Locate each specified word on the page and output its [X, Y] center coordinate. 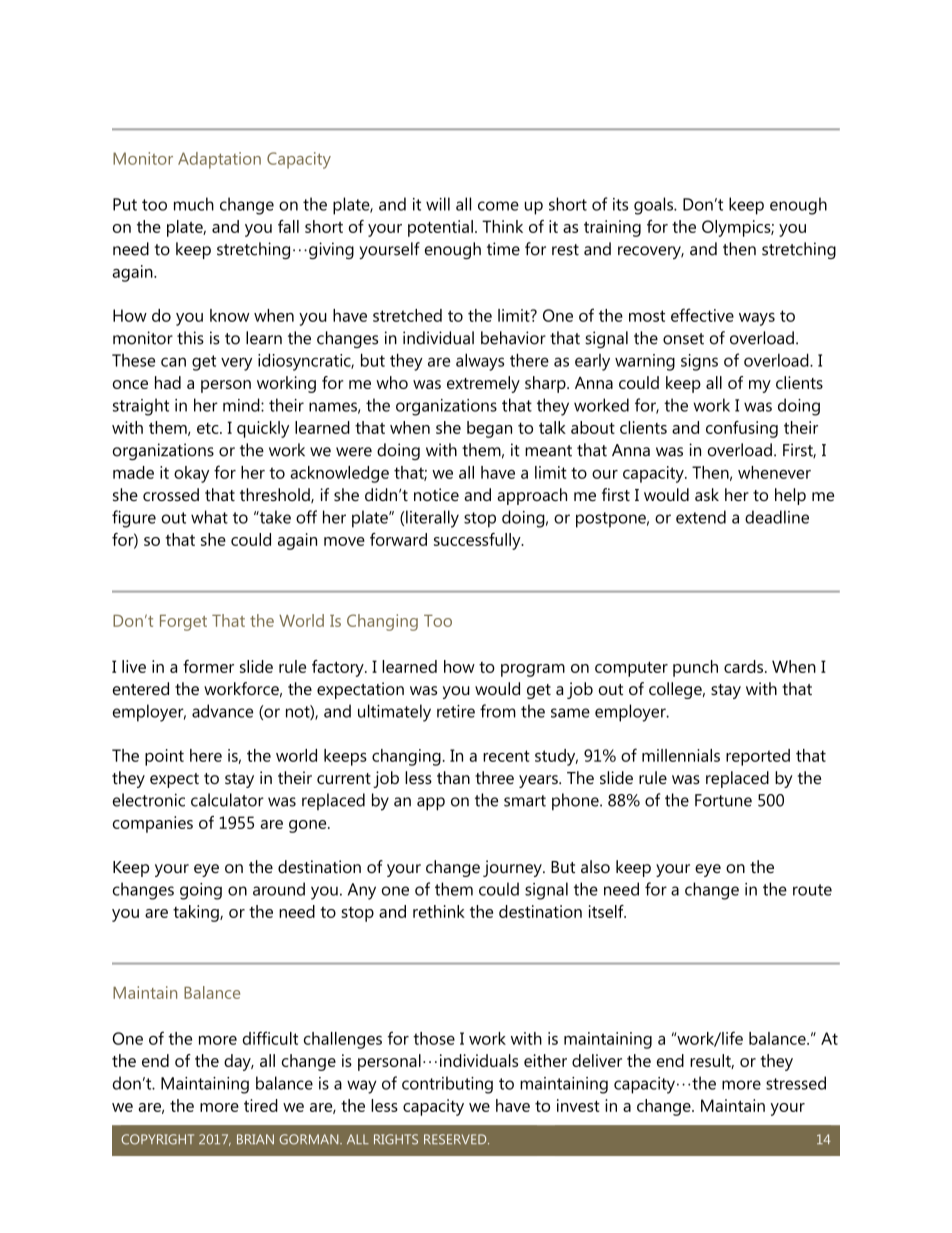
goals [654, 206]
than [453, 777]
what [209, 517]
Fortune [723, 800]
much [194, 204]
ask [707, 494]
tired [261, 1105]
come [498, 206]
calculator [227, 800]
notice [436, 494]
